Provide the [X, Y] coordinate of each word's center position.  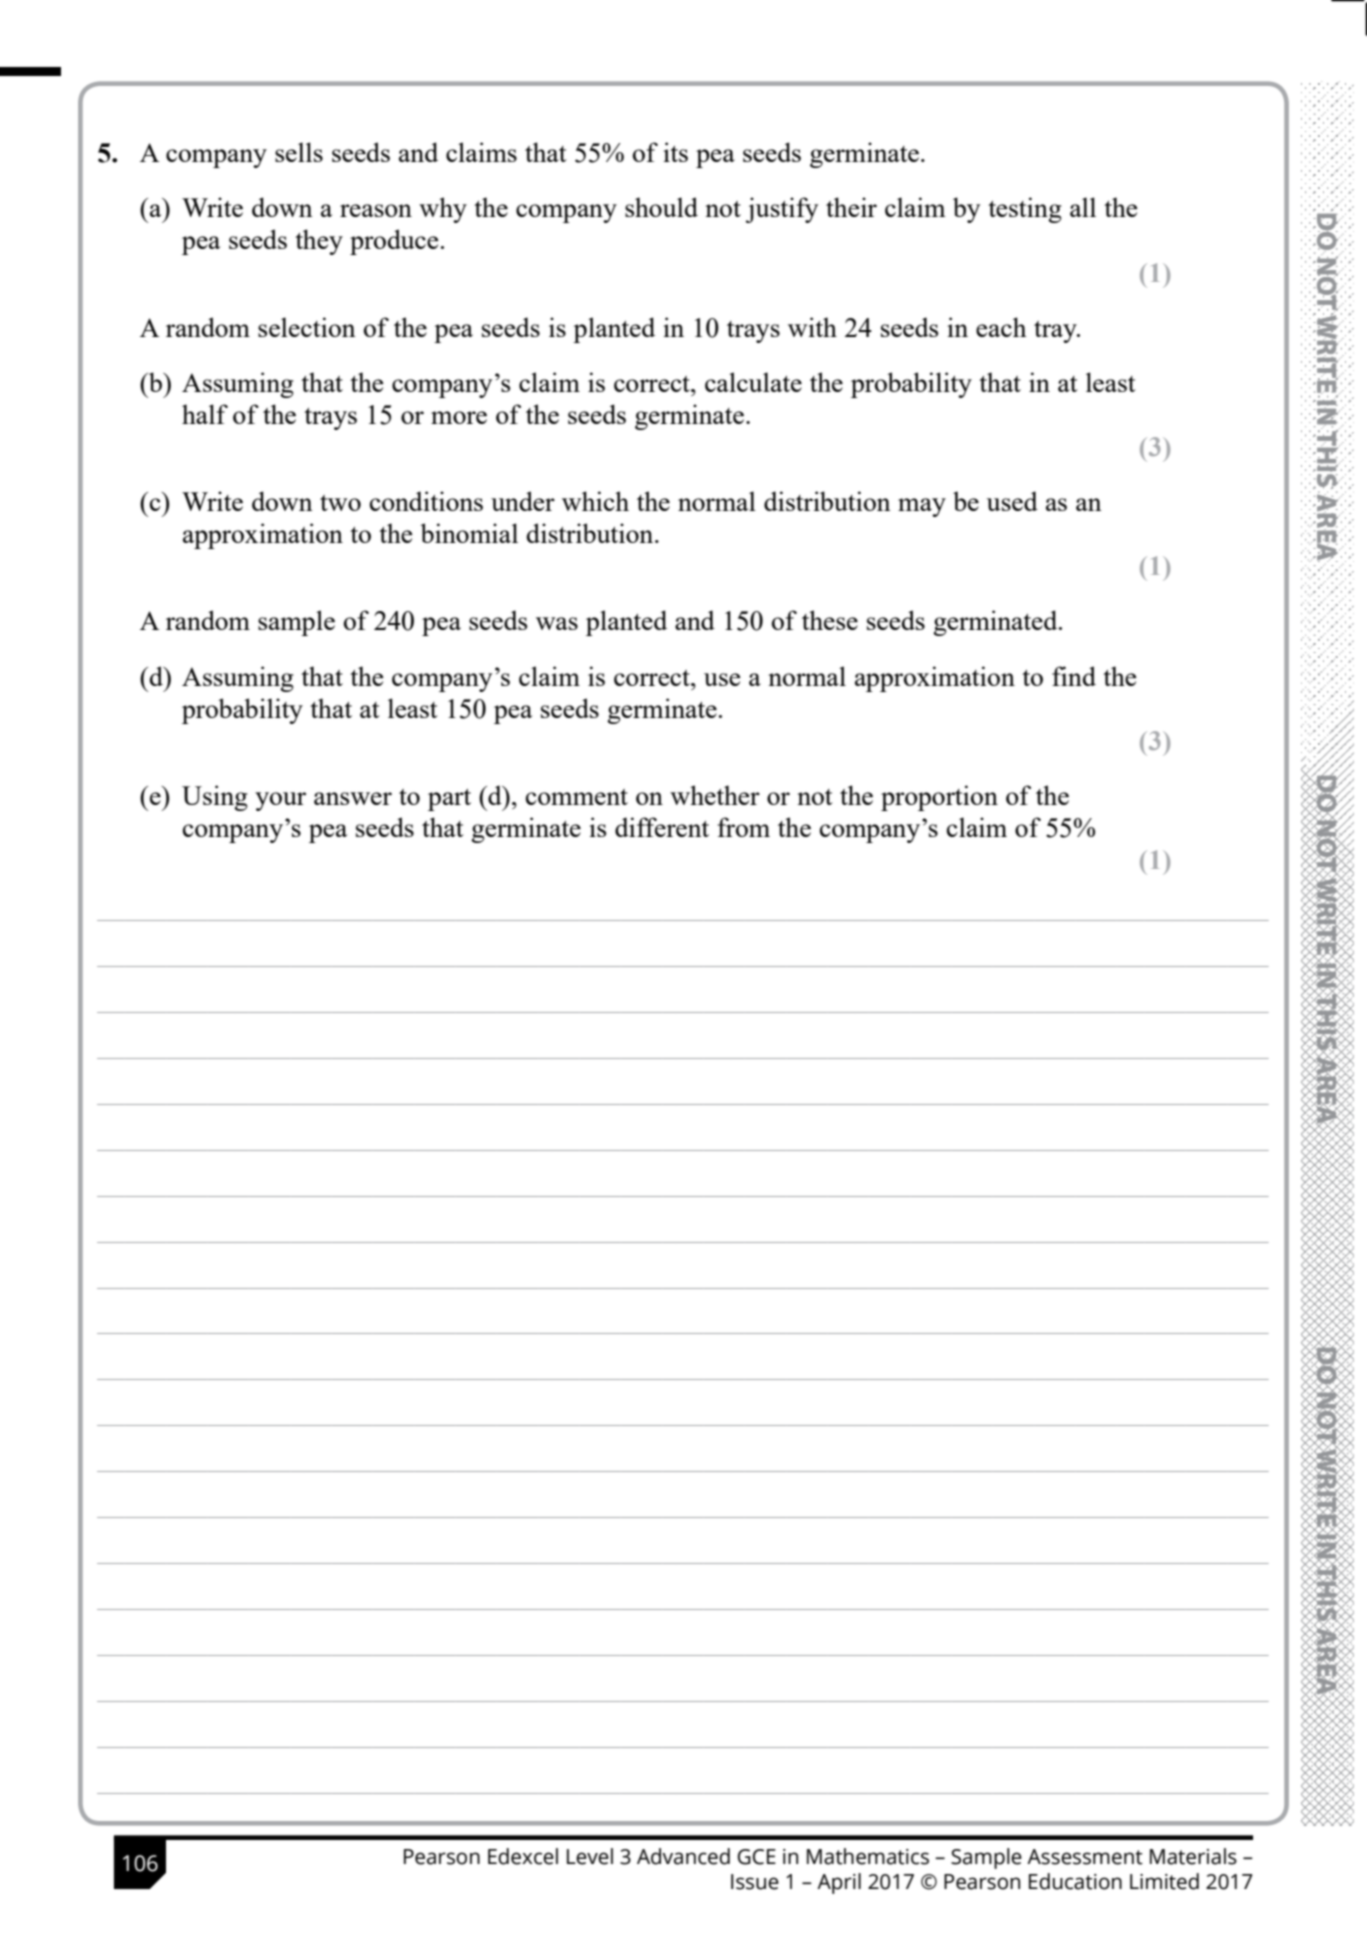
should [661, 207]
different [662, 827]
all [1083, 207]
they [319, 242]
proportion [939, 798]
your [280, 801]
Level [590, 1856]
